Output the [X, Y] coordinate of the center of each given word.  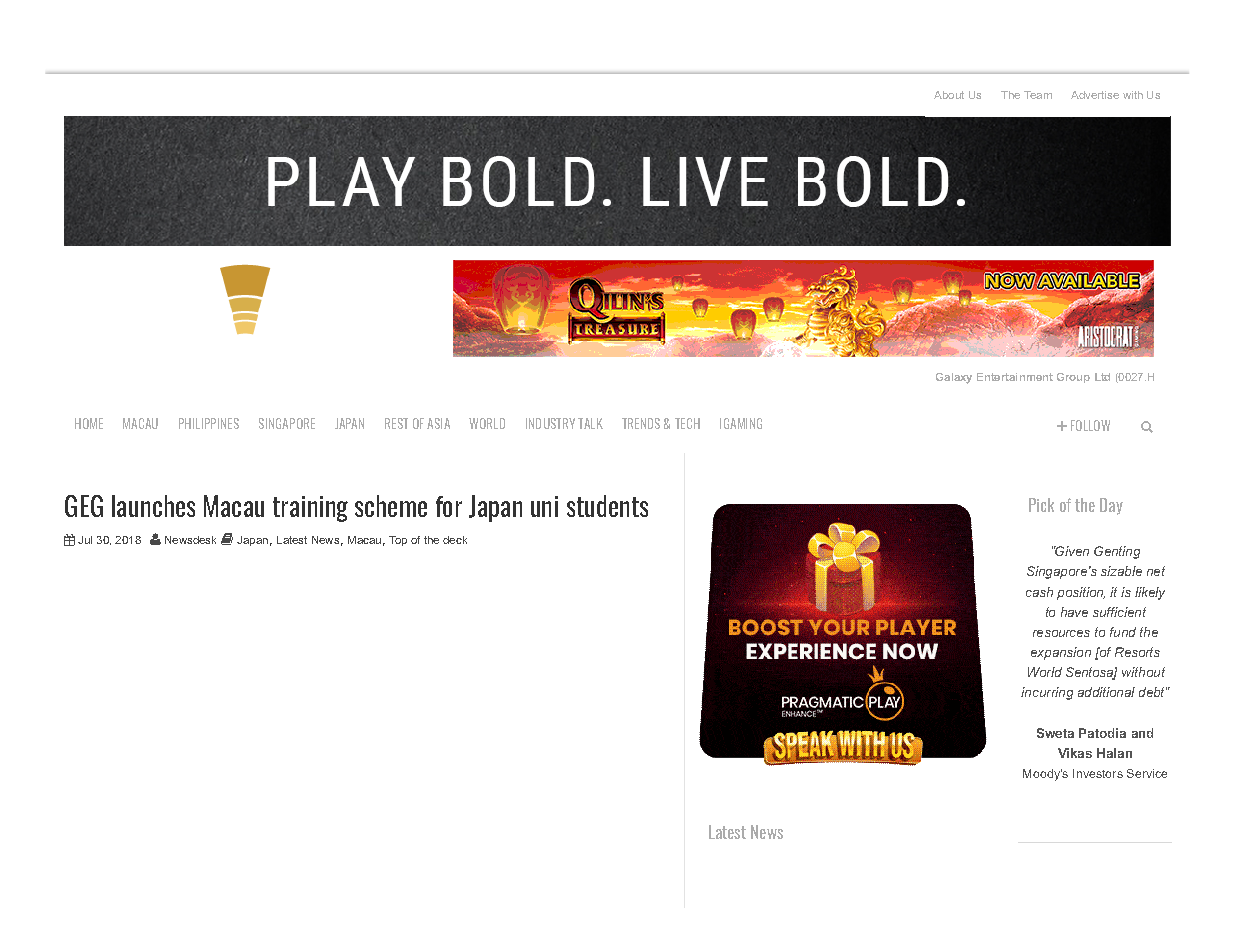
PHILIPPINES [209, 423]
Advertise [1095, 95]
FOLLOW [1090, 425]
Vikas [1075, 753]
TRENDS [641, 423]
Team [1038, 95]
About [949, 95]
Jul [85, 540]
